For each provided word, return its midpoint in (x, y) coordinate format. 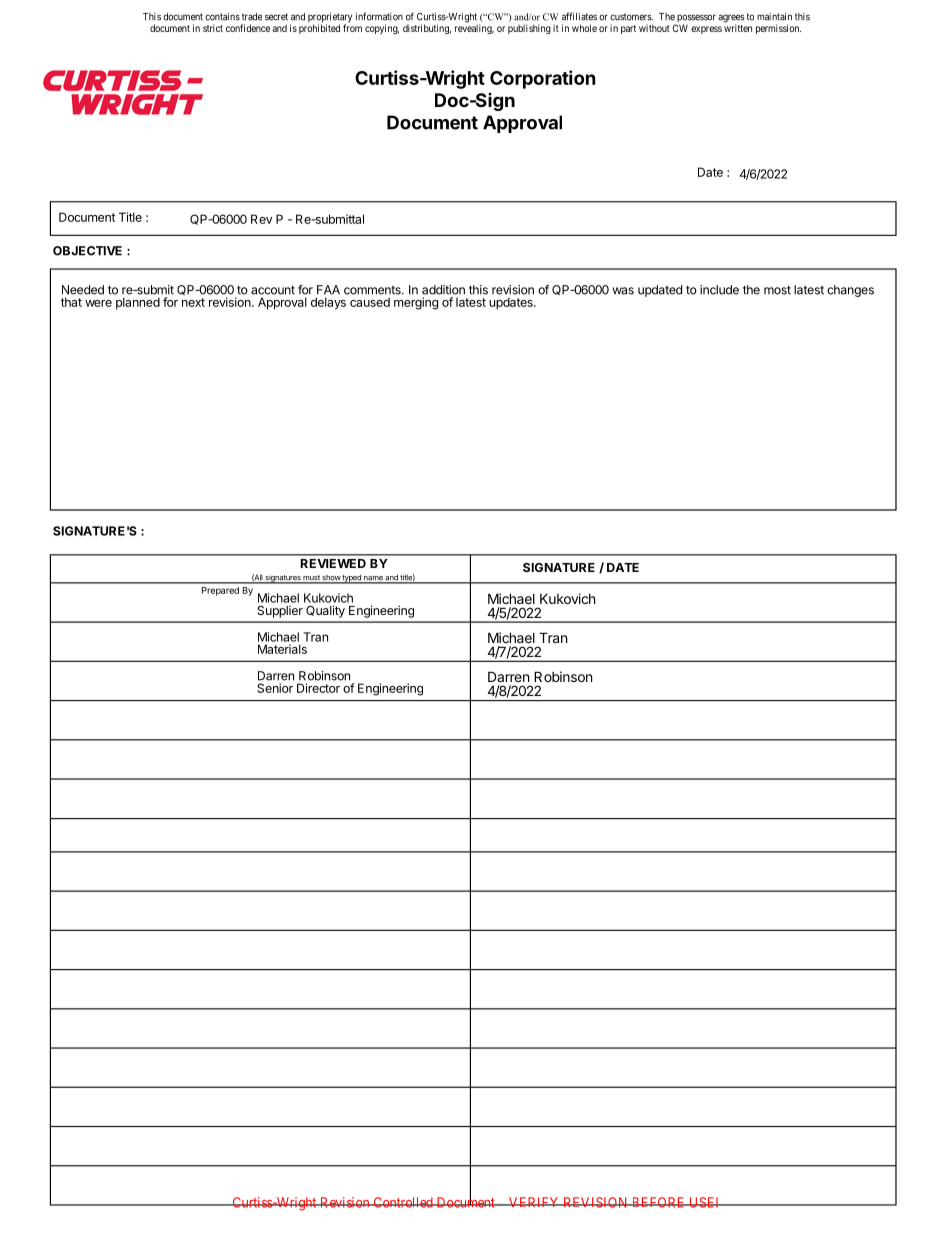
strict (213, 28)
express (706, 30)
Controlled (403, 1202)
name (373, 579)
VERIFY (534, 1202)
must (312, 579)
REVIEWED (333, 563)
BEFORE (658, 1202)
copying (382, 29)
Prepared (220, 591)
